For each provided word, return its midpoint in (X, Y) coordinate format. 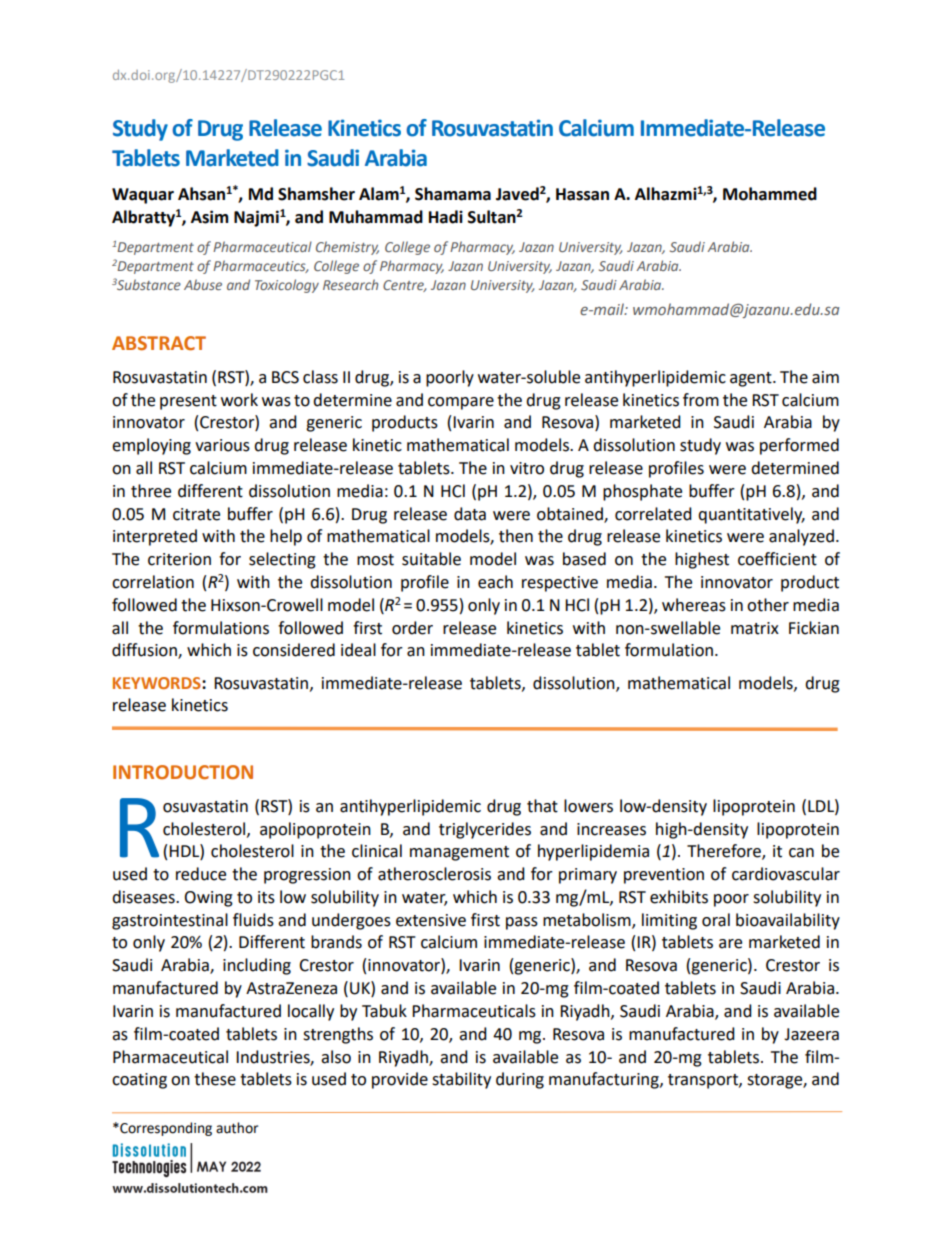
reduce (201, 874)
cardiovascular (786, 874)
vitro (527, 468)
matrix (755, 628)
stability (461, 1080)
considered (294, 650)
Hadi (446, 217)
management (459, 853)
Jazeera (811, 1034)
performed (799, 446)
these (215, 1079)
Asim (210, 217)
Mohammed (770, 194)
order (412, 628)
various (222, 445)
